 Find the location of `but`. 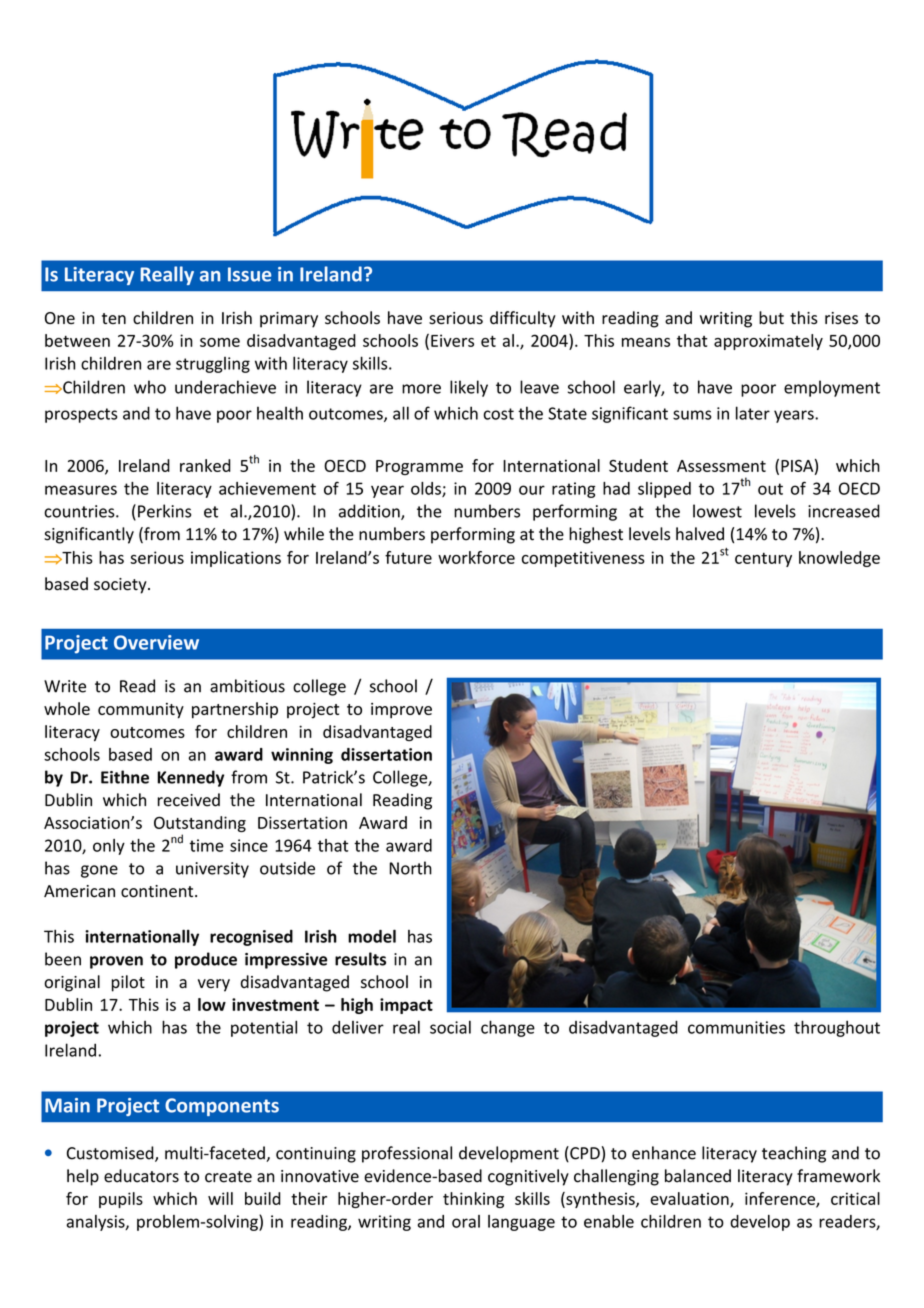

but is located at coordinates (771, 317).
